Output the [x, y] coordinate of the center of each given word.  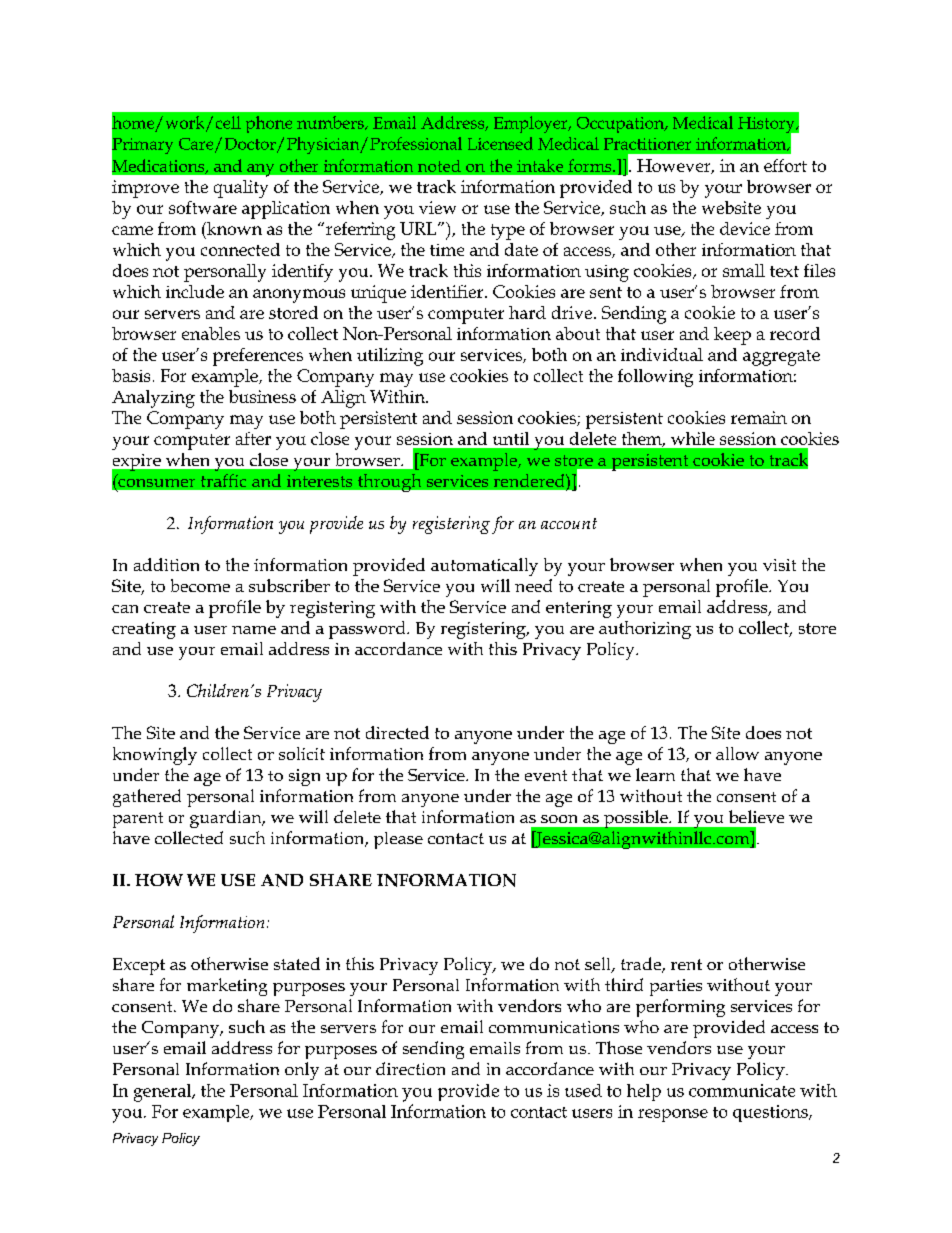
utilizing [390, 357]
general [164, 1093]
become [200, 585]
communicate [742, 1090]
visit [779, 565]
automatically [484, 567]
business [262, 396]
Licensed [500, 143]
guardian [227, 819]
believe [756, 816]
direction [410, 1068]
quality [241, 189]
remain [759, 417]
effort [785, 165]
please [398, 840]
